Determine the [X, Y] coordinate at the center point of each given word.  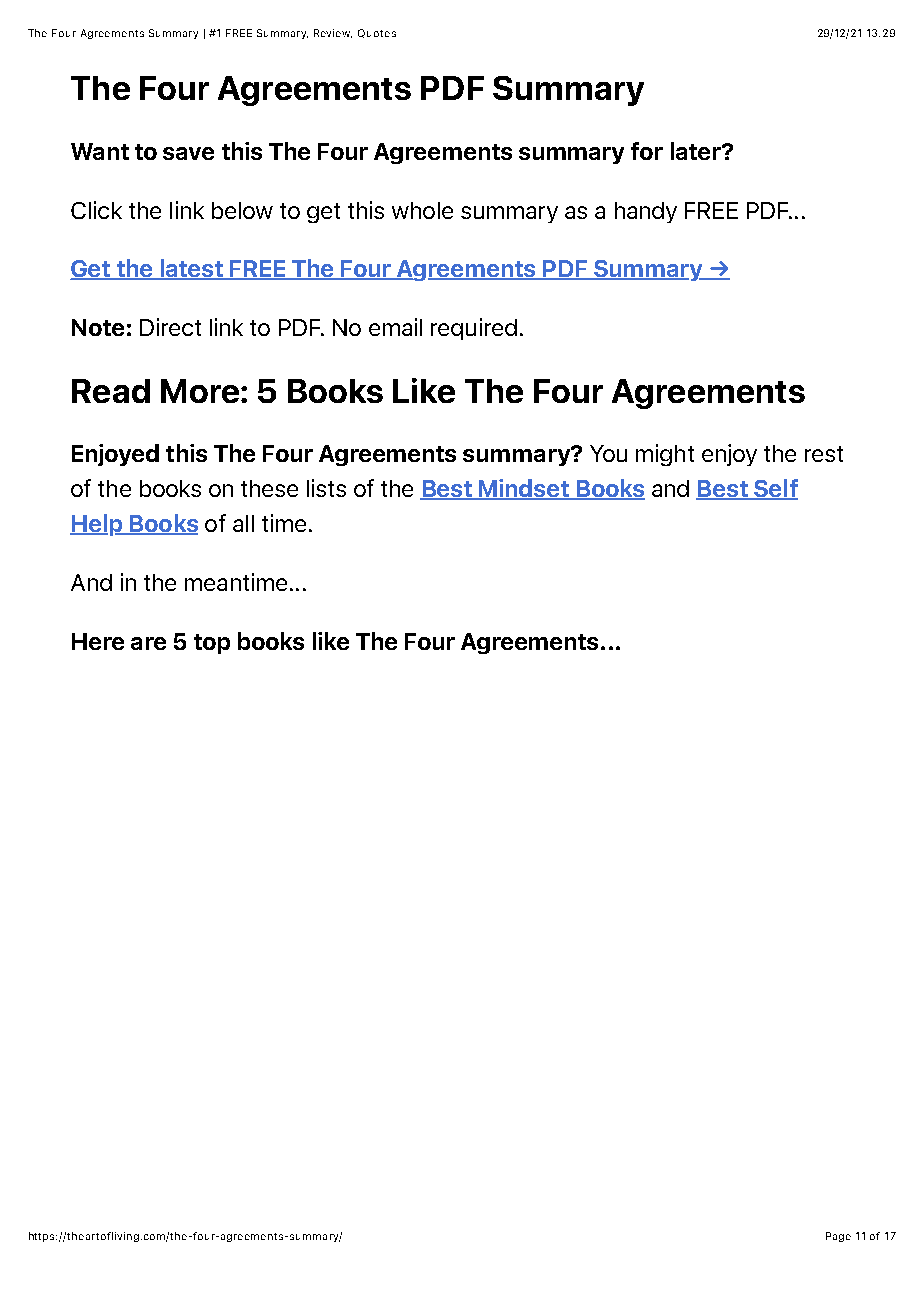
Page [838, 1237]
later [697, 151]
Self [775, 489]
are [148, 643]
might [665, 455]
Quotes [377, 33]
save [188, 153]
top [212, 644]
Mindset [524, 489]
